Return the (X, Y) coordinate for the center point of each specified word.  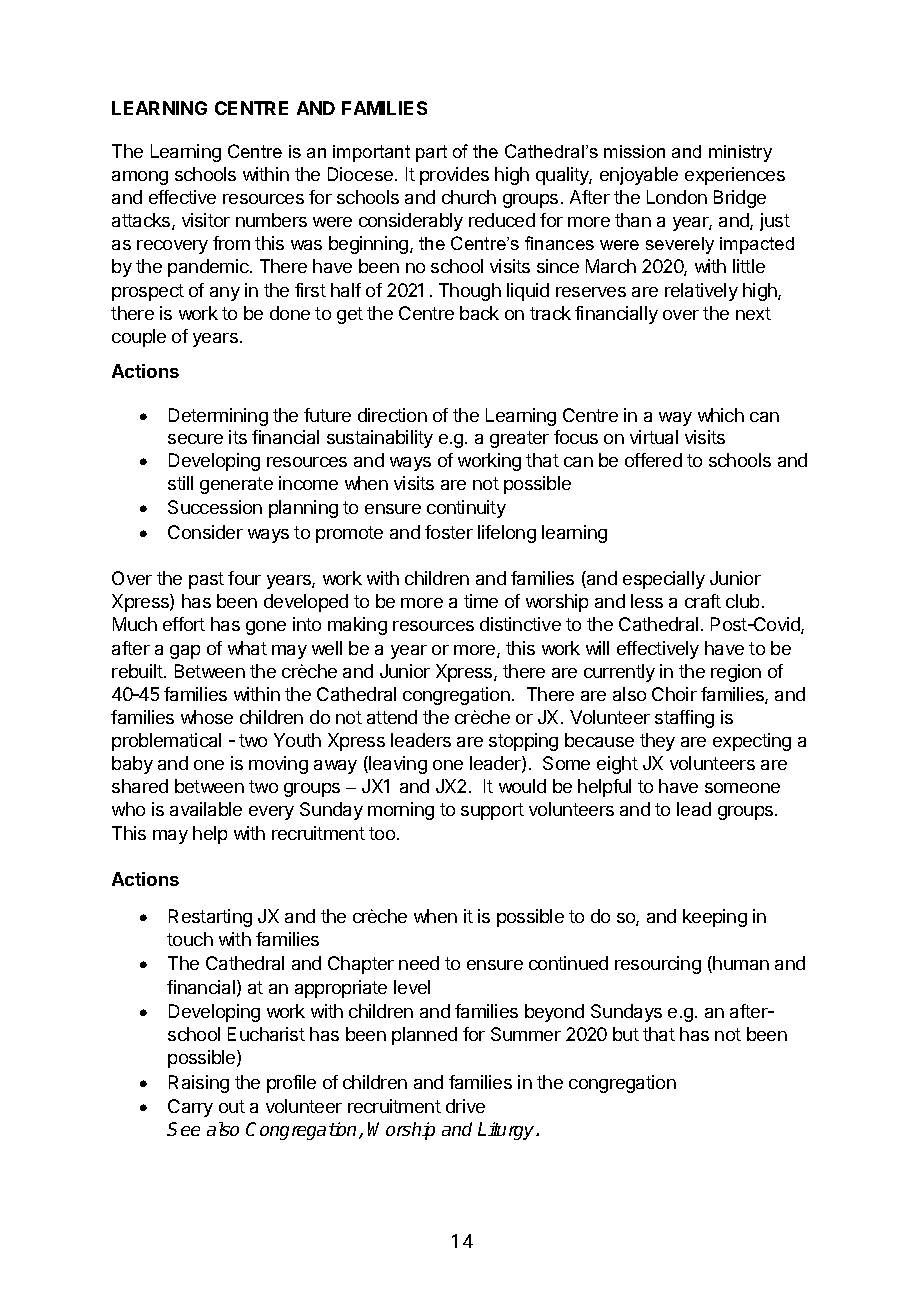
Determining (218, 417)
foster (449, 532)
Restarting (210, 918)
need (419, 963)
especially (664, 580)
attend (392, 717)
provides (454, 176)
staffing (684, 719)
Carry (190, 1108)
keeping (715, 918)
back (479, 313)
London (677, 197)
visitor (206, 220)
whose (207, 717)
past (206, 580)
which (721, 415)
